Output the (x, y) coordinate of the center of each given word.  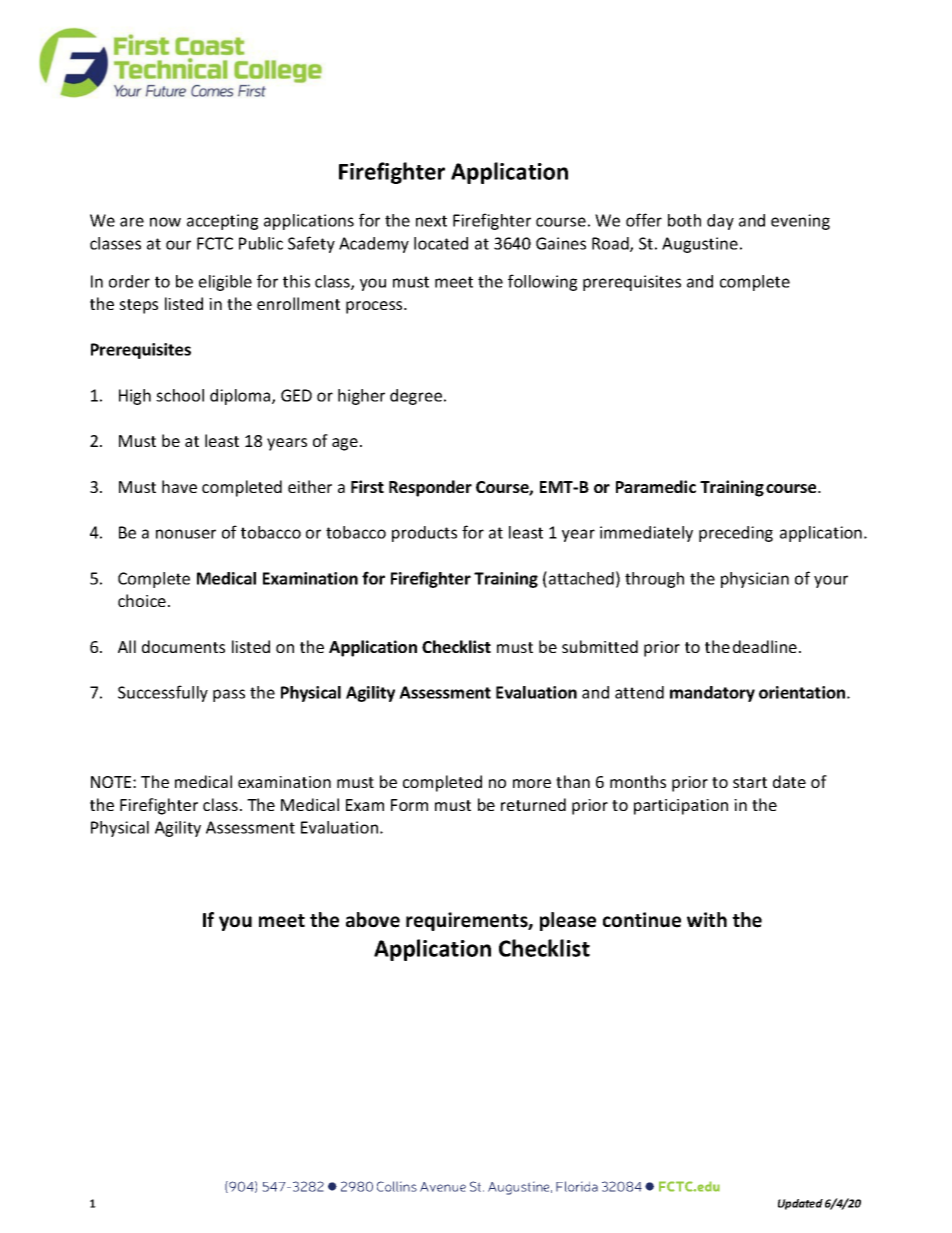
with (707, 919)
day (720, 222)
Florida (577, 1186)
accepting (222, 222)
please (568, 921)
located (441, 243)
